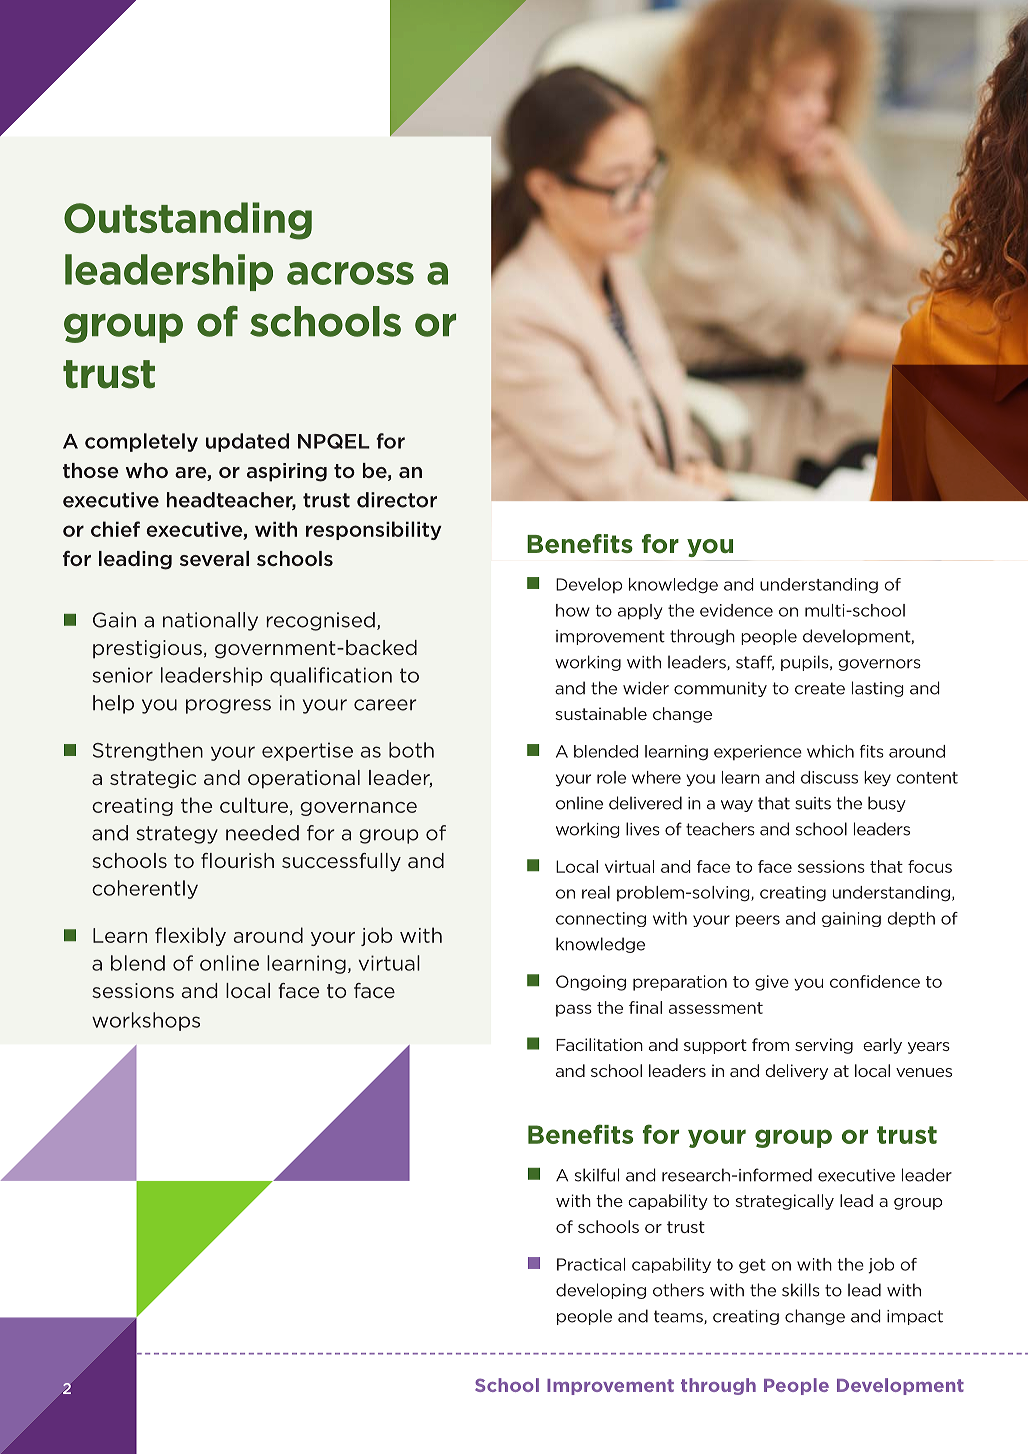 This document has height=1454, width=1028. What do you see at coordinates (879, 665) in the document?
I see `governors` at bounding box center [879, 665].
